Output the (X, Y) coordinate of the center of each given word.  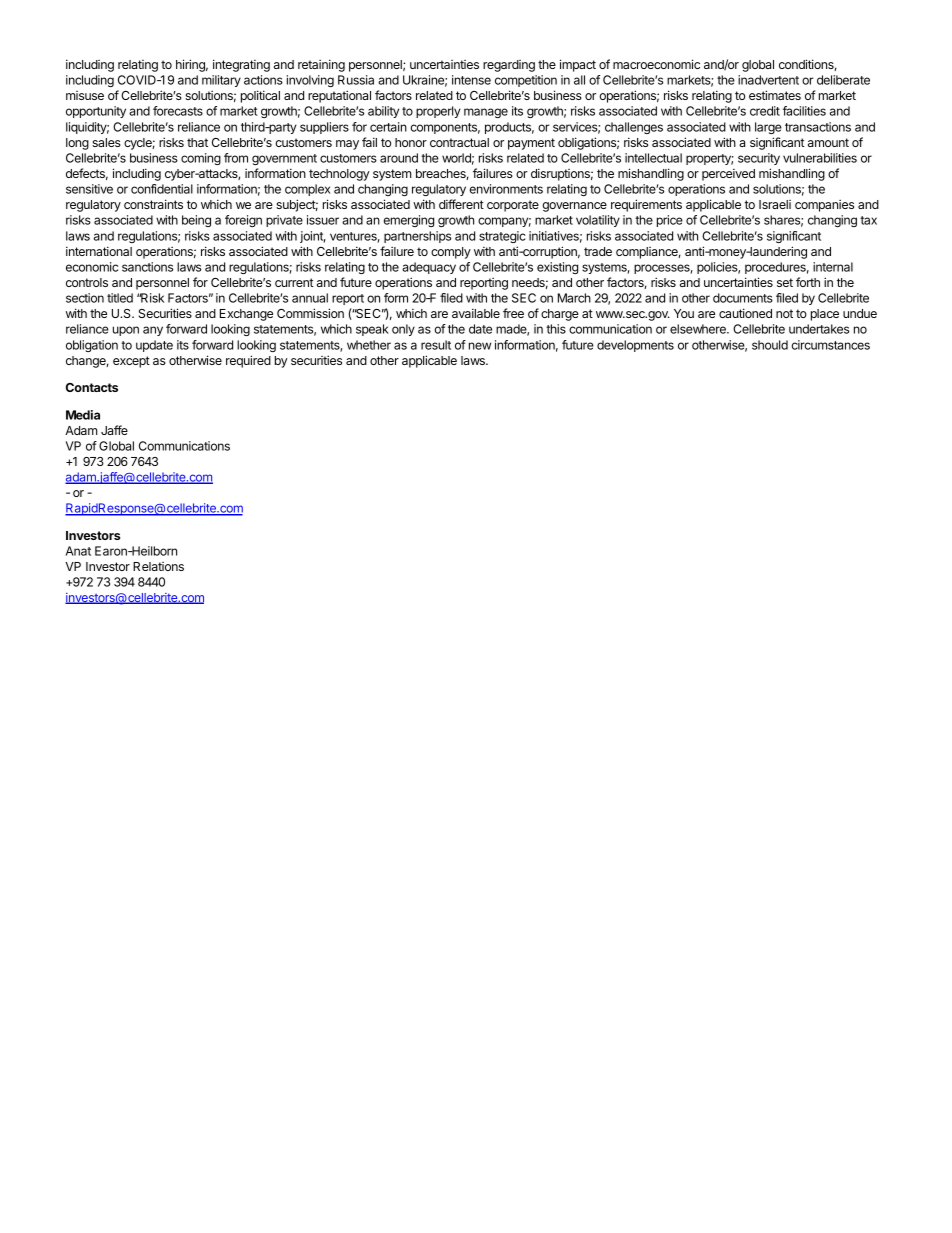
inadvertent (768, 80)
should (770, 345)
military (221, 81)
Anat (78, 551)
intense (471, 80)
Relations (158, 566)
